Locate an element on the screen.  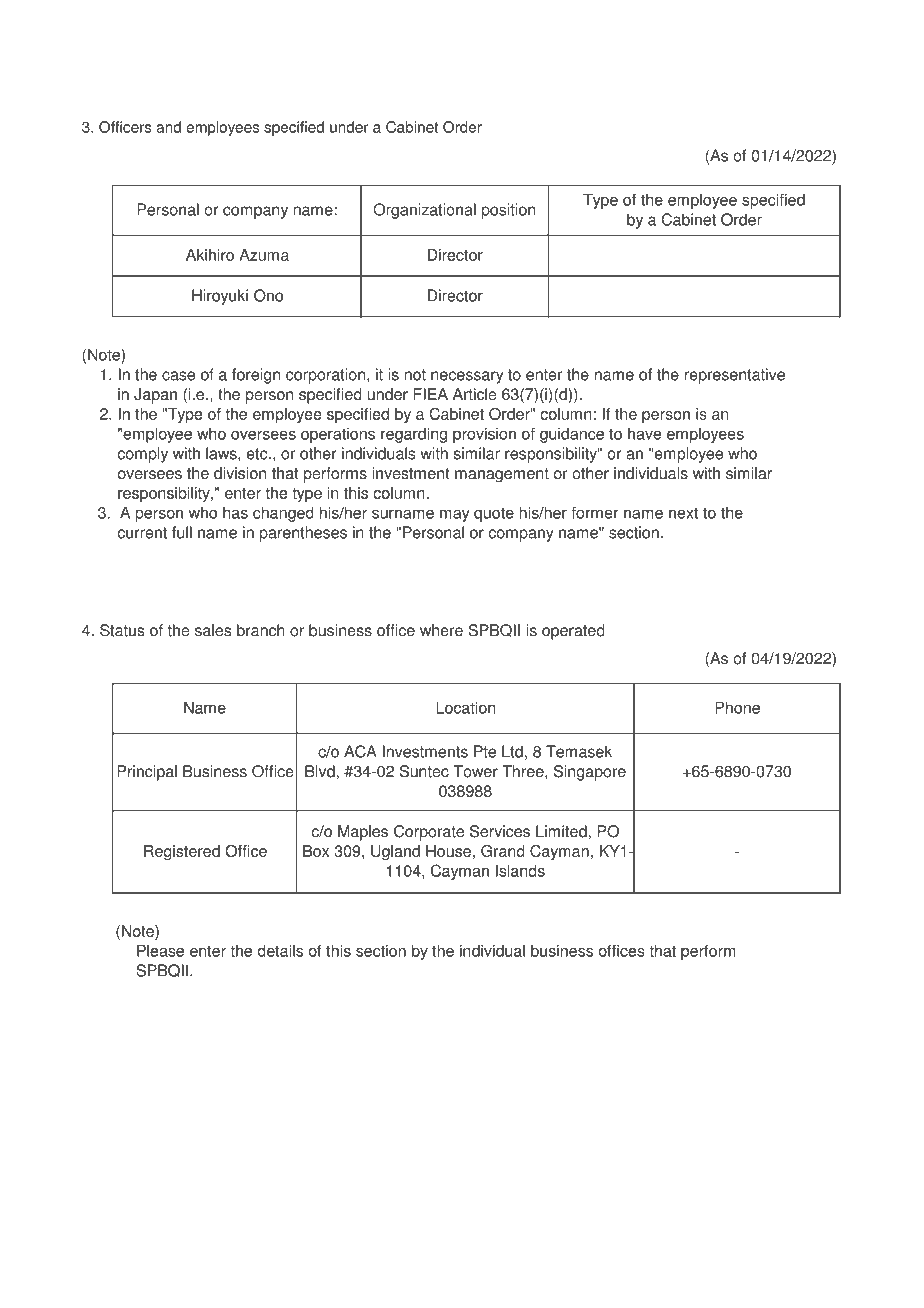
position is located at coordinates (508, 211).
